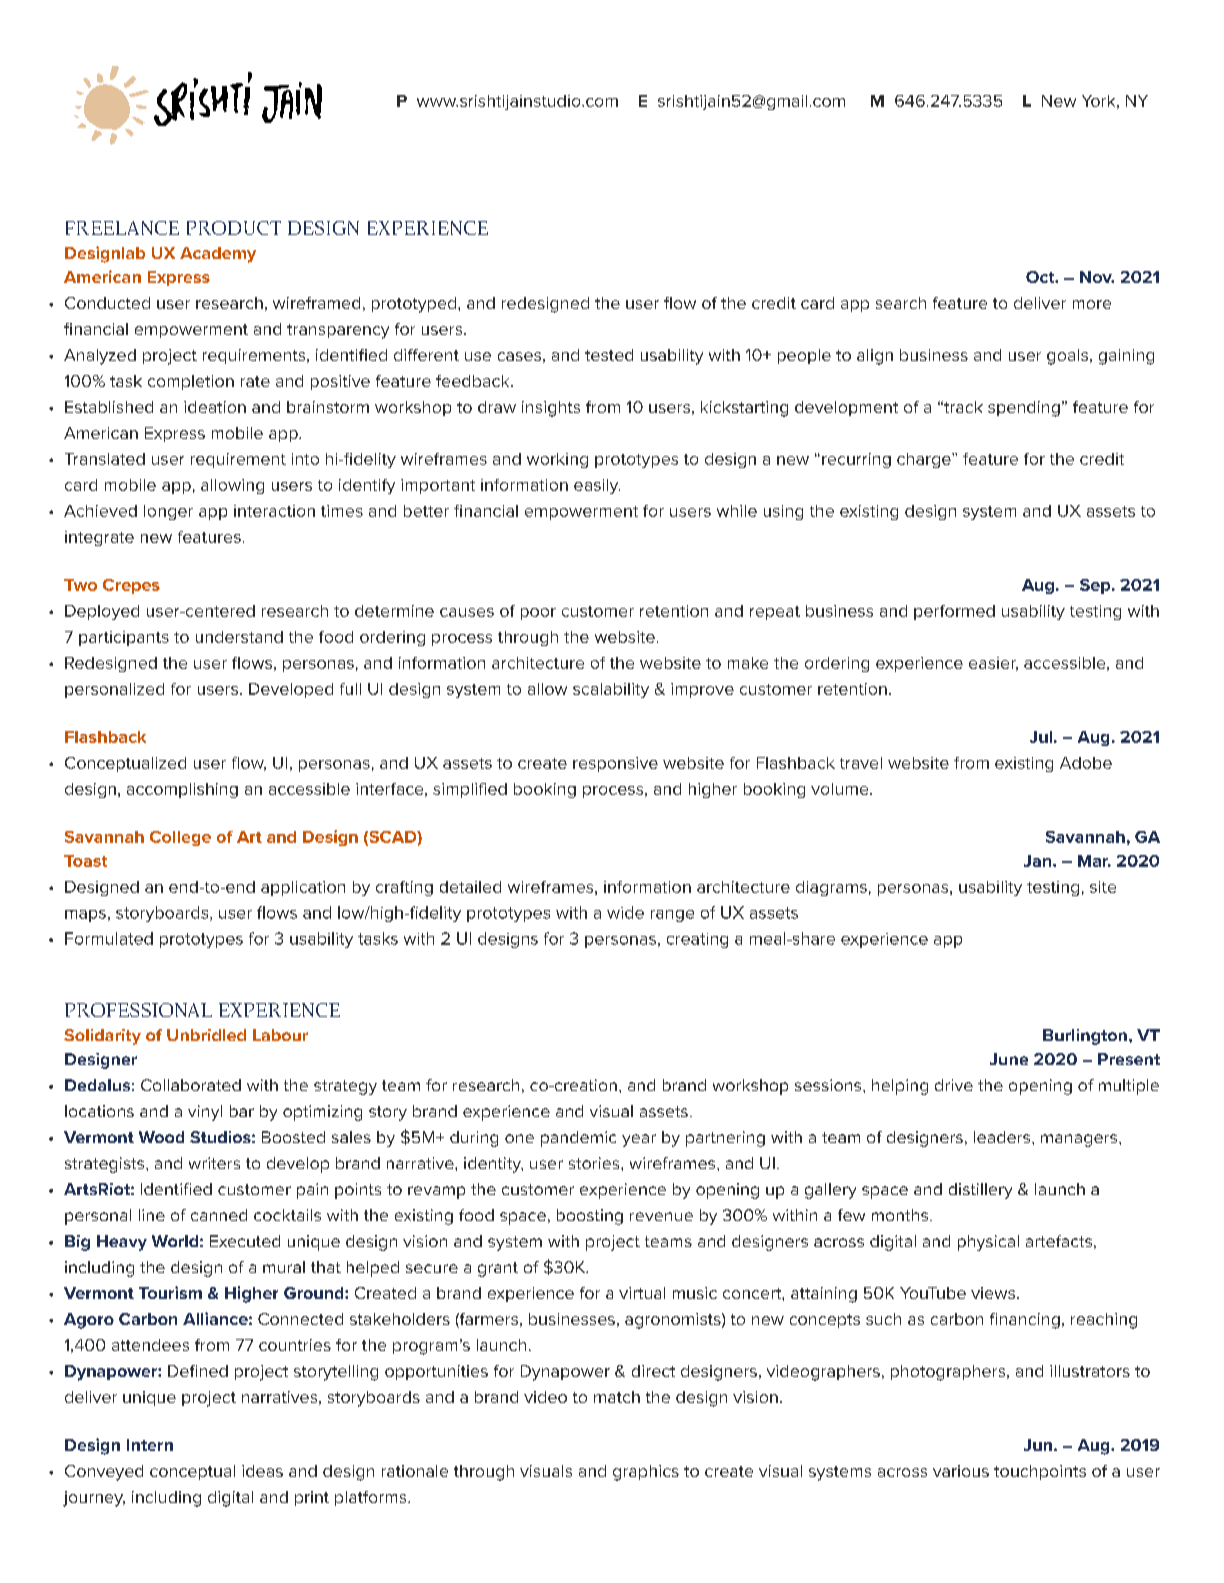 This screenshot has width=1224, height=1583. I want to click on more, so click(1092, 304).
